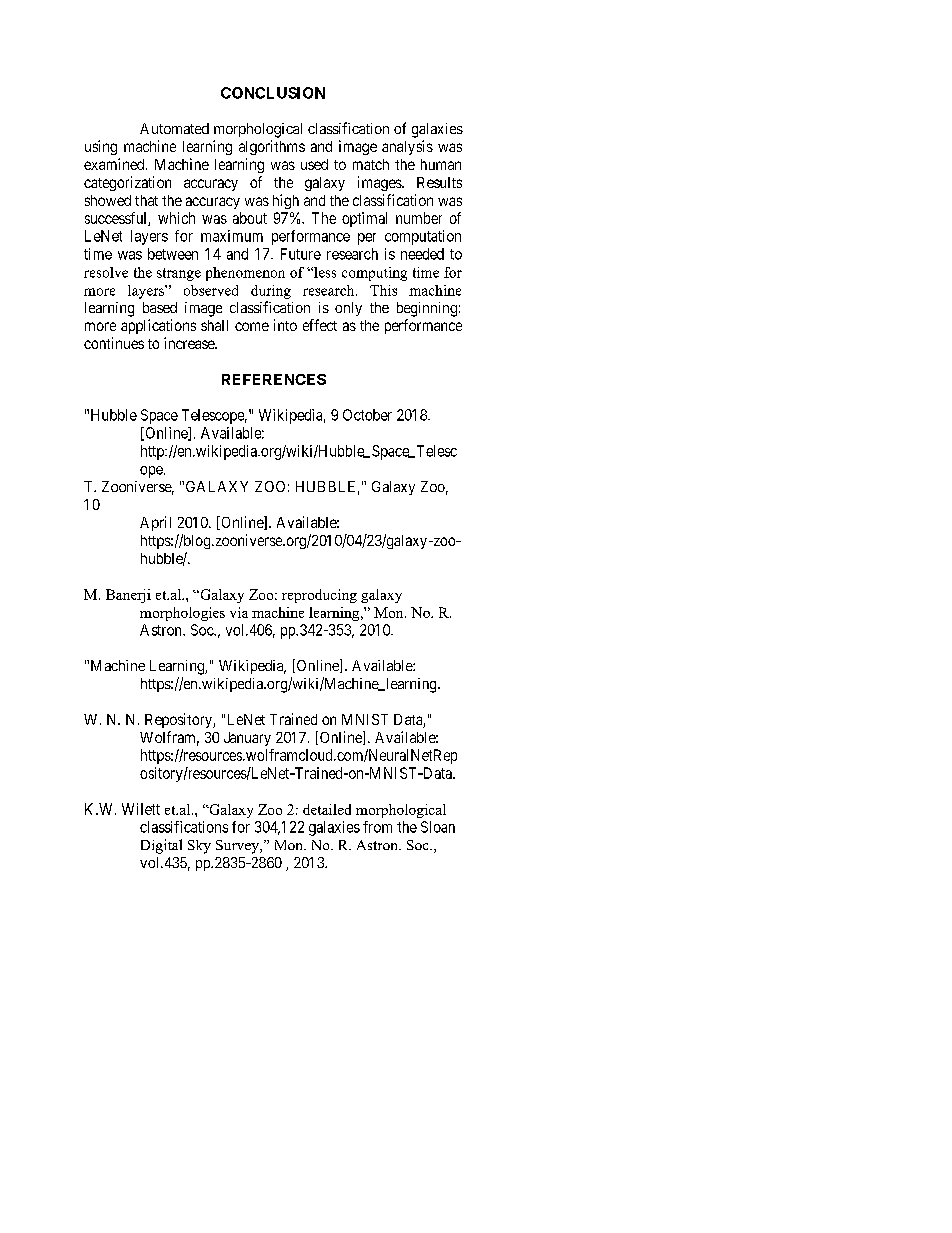 The width and height of the document is (952, 1233). What do you see at coordinates (245, 274) in the document?
I see `phenomenon` at bounding box center [245, 274].
